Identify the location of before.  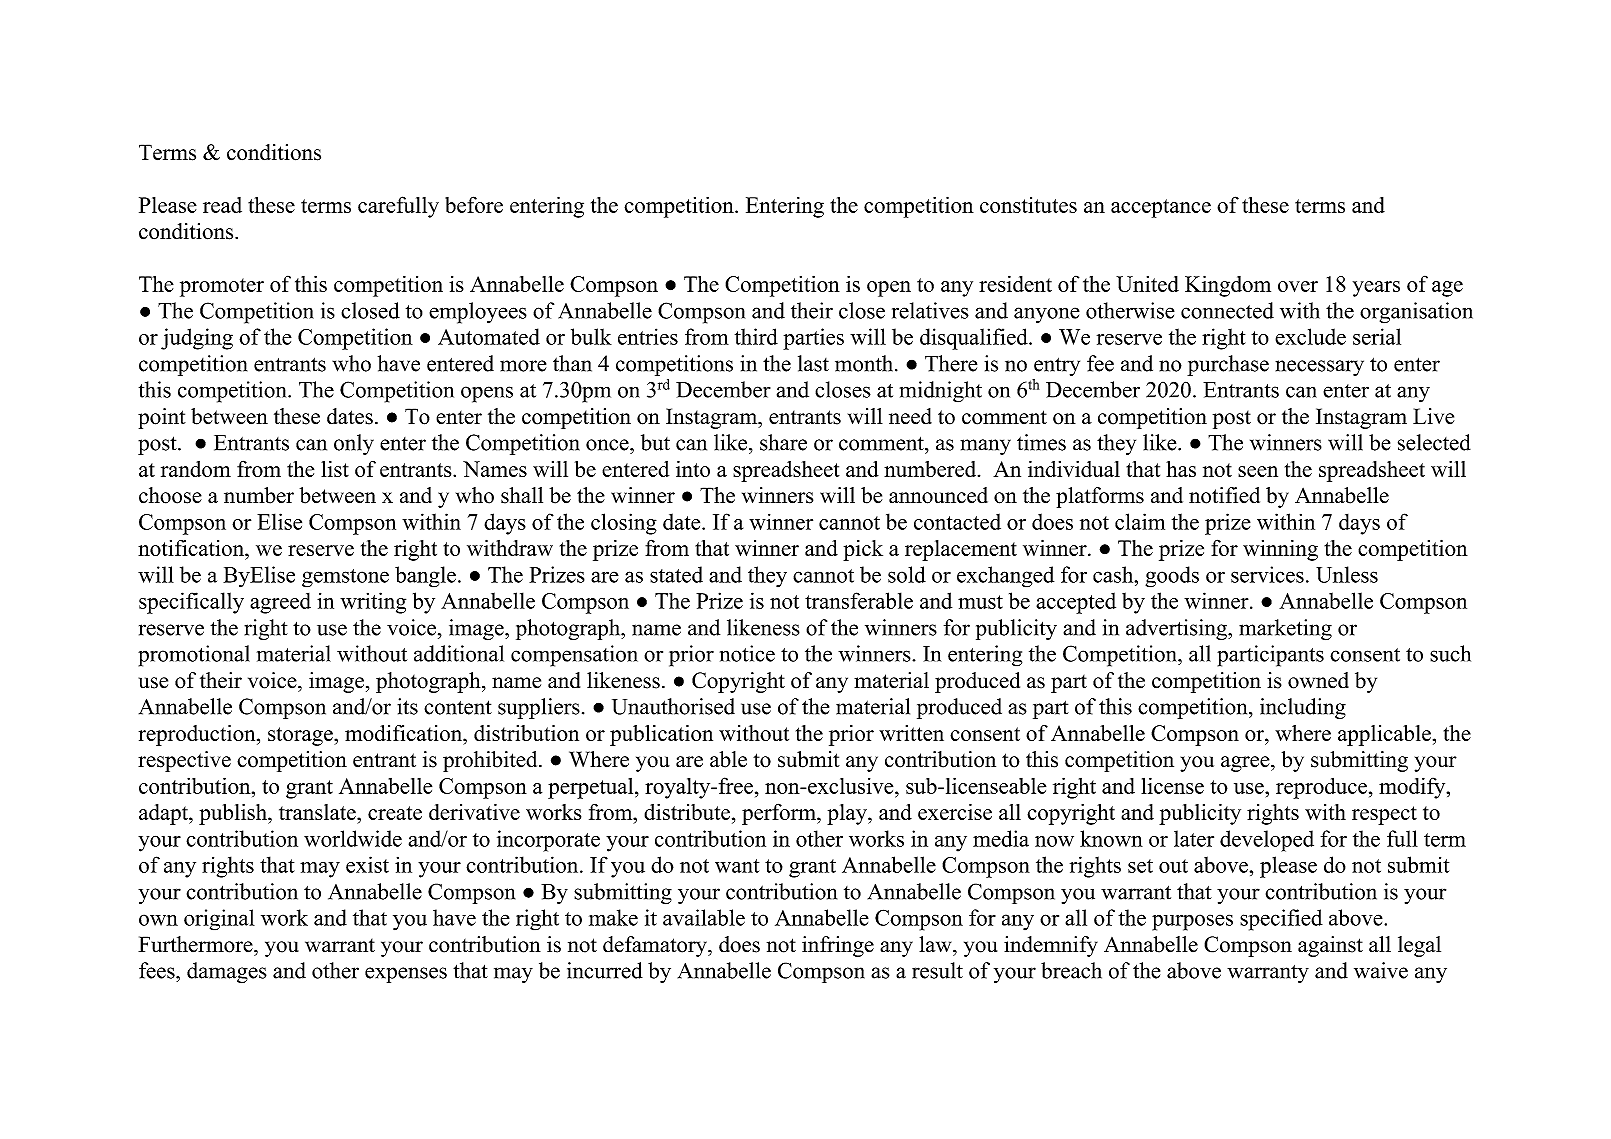
(474, 204).
